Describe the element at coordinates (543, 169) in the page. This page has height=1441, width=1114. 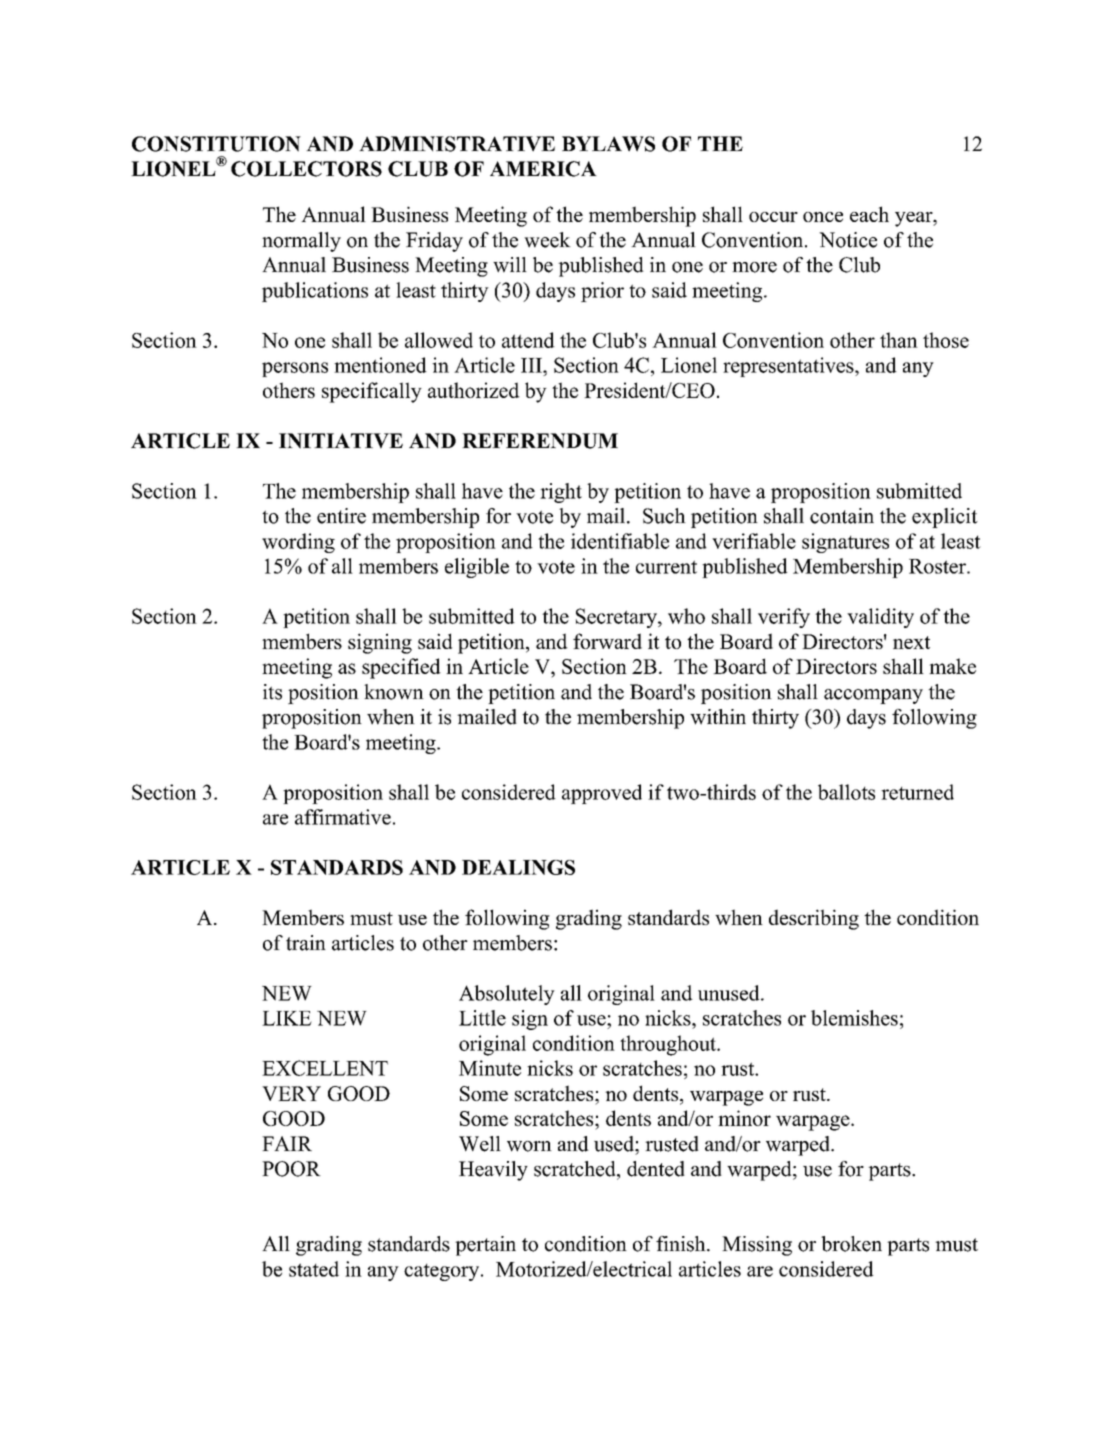
I see `AMERICA` at that location.
